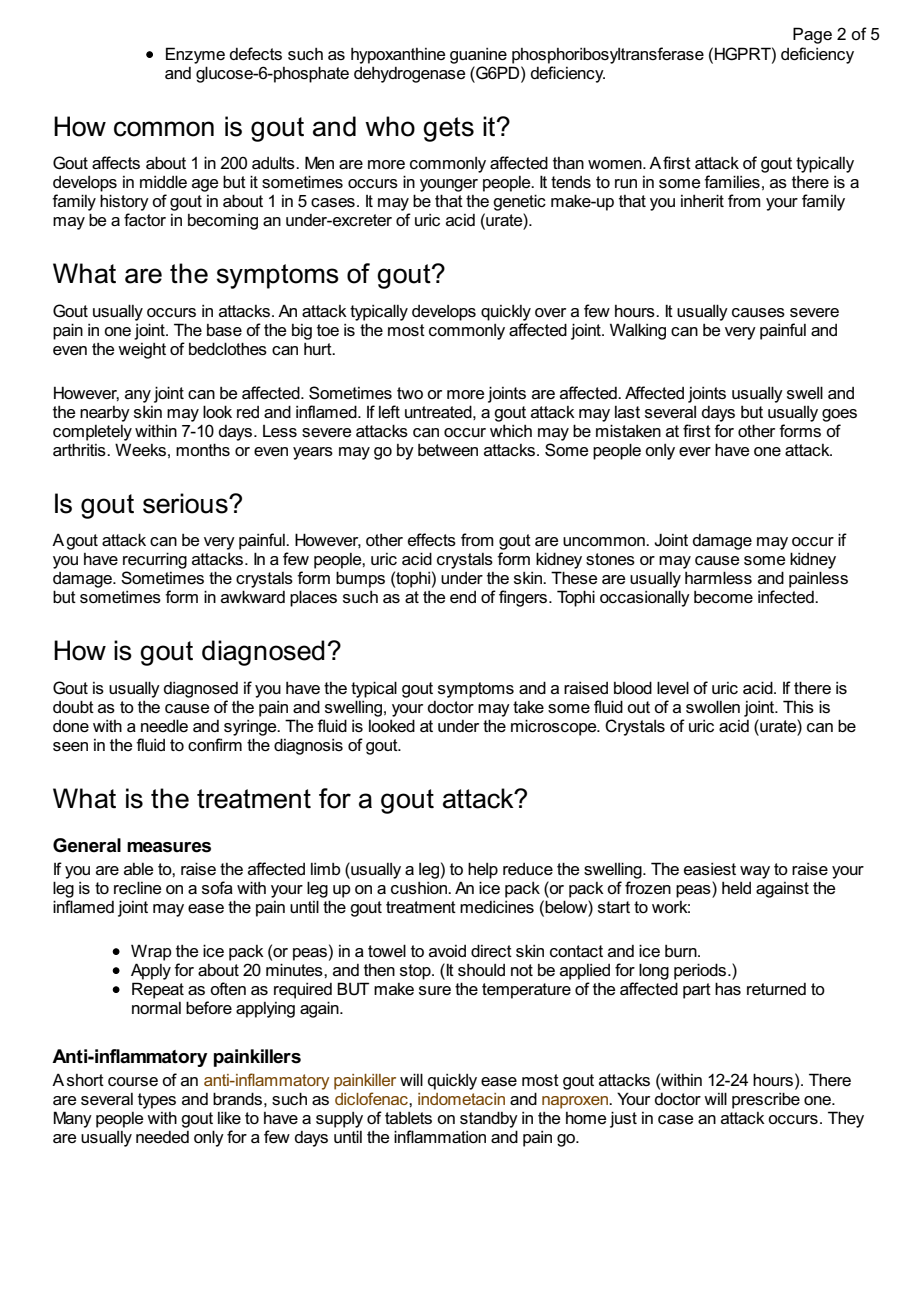 The image size is (924, 1308). I want to click on help, so click(483, 870).
